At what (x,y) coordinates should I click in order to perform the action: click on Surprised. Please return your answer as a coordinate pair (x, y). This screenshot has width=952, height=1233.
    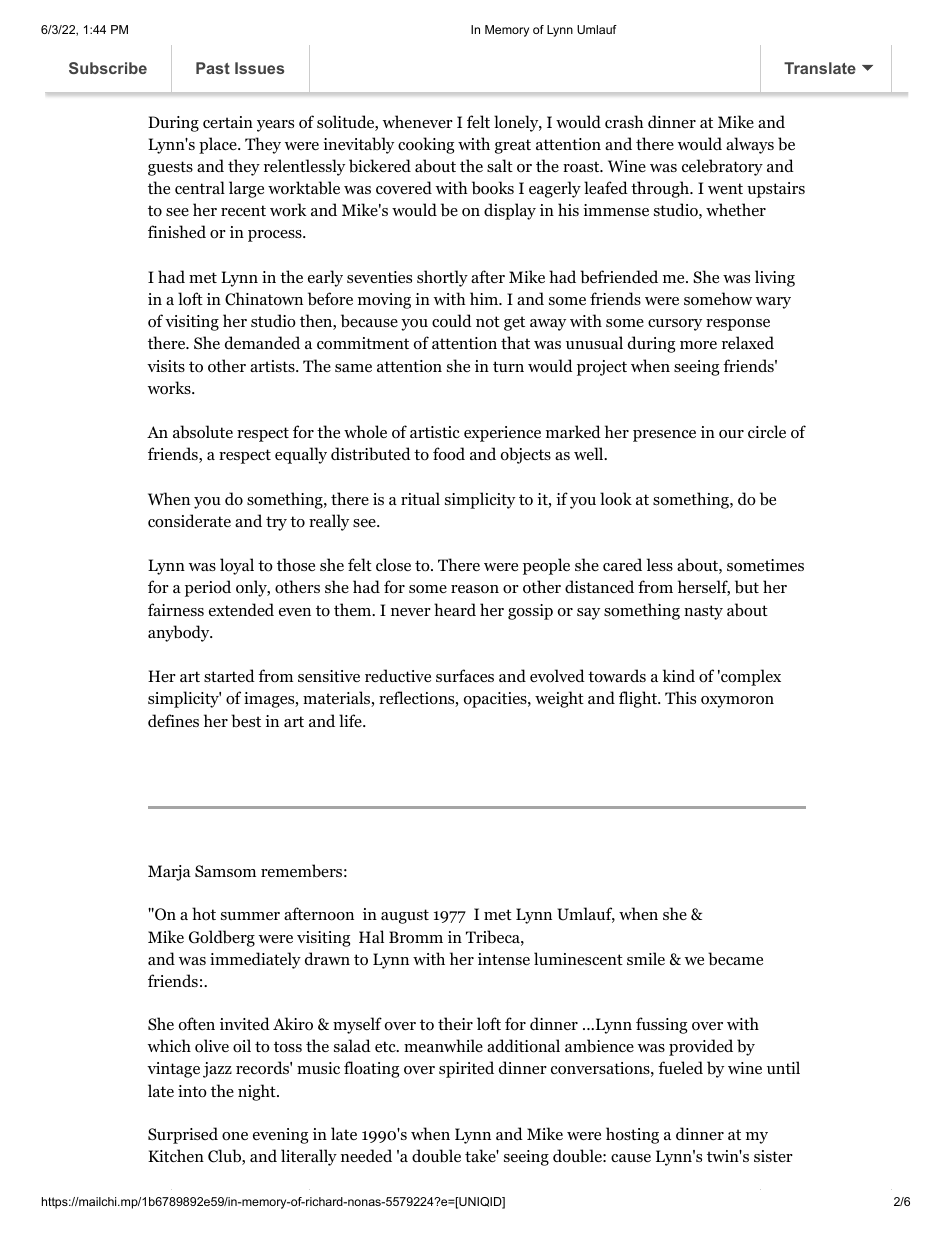
    Looking at the image, I should click on (183, 1135).
